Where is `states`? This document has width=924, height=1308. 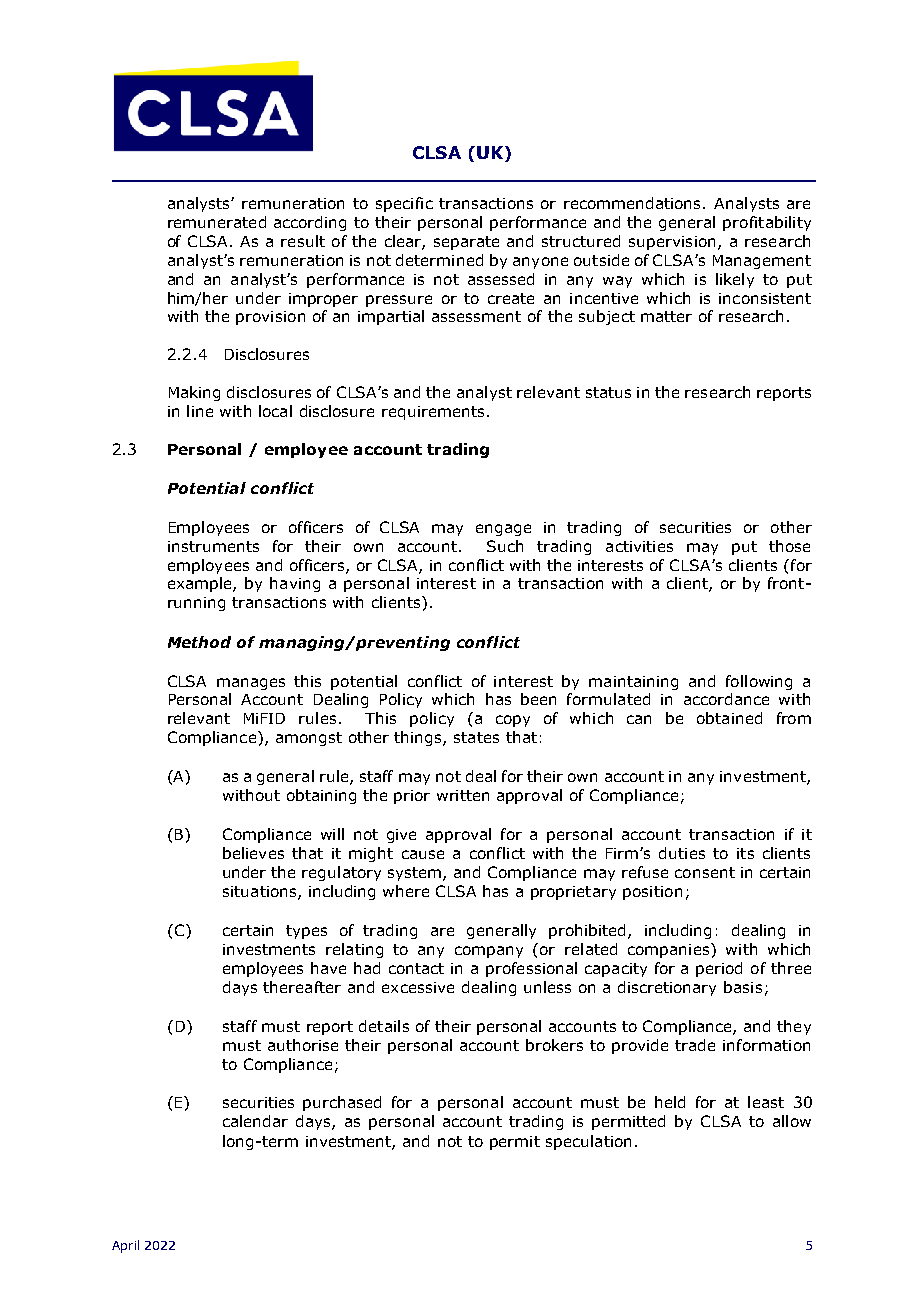 states is located at coordinates (476, 737).
